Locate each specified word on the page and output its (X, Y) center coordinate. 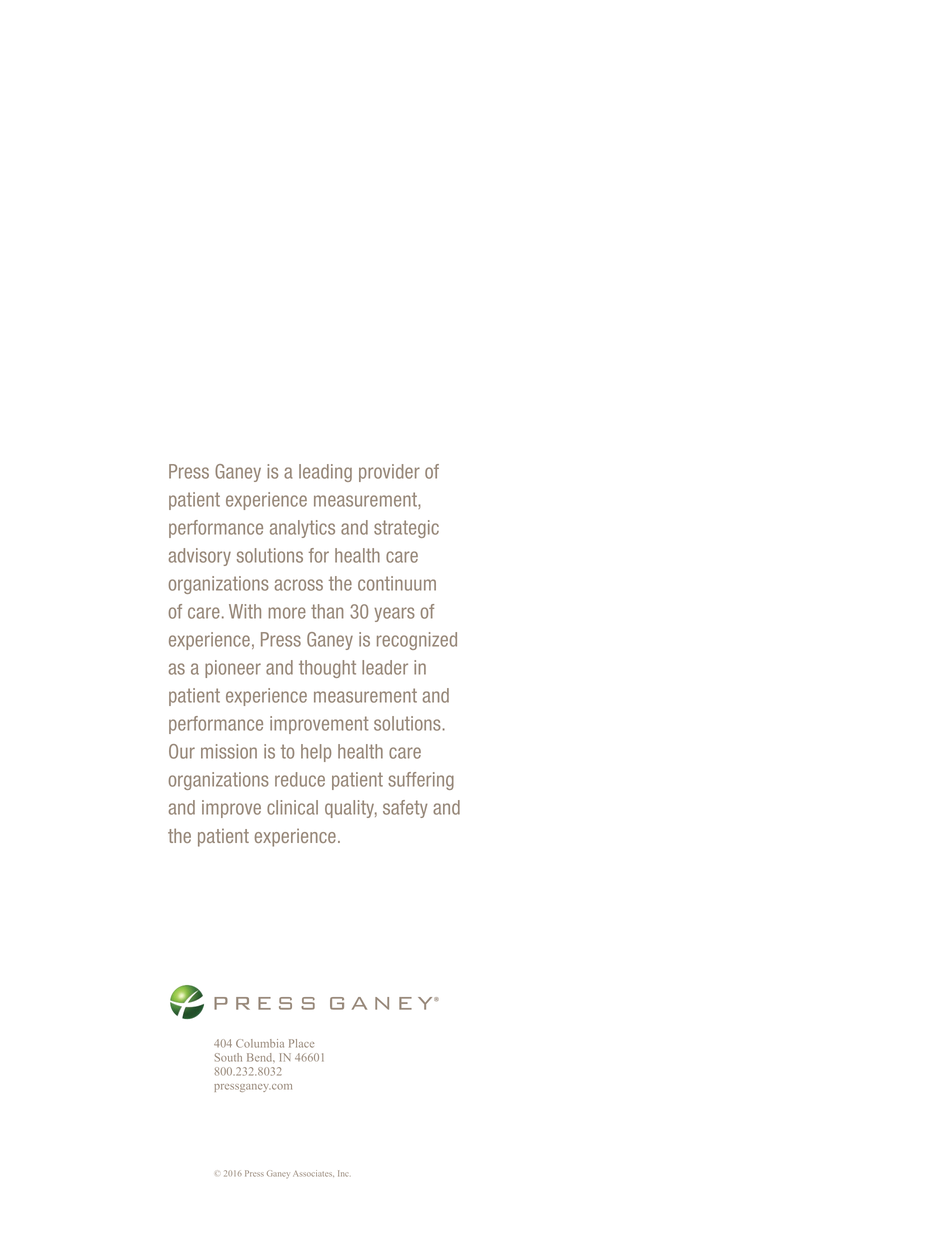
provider (389, 473)
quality (351, 809)
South (228, 1057)
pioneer (233, 669)
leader (385, 667)
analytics (302, 529)
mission (229, 751)
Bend (261, 1057)
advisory (200, 557)
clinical (292, 807)
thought (327, 669)
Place (301, 1043)
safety (405, 809)
